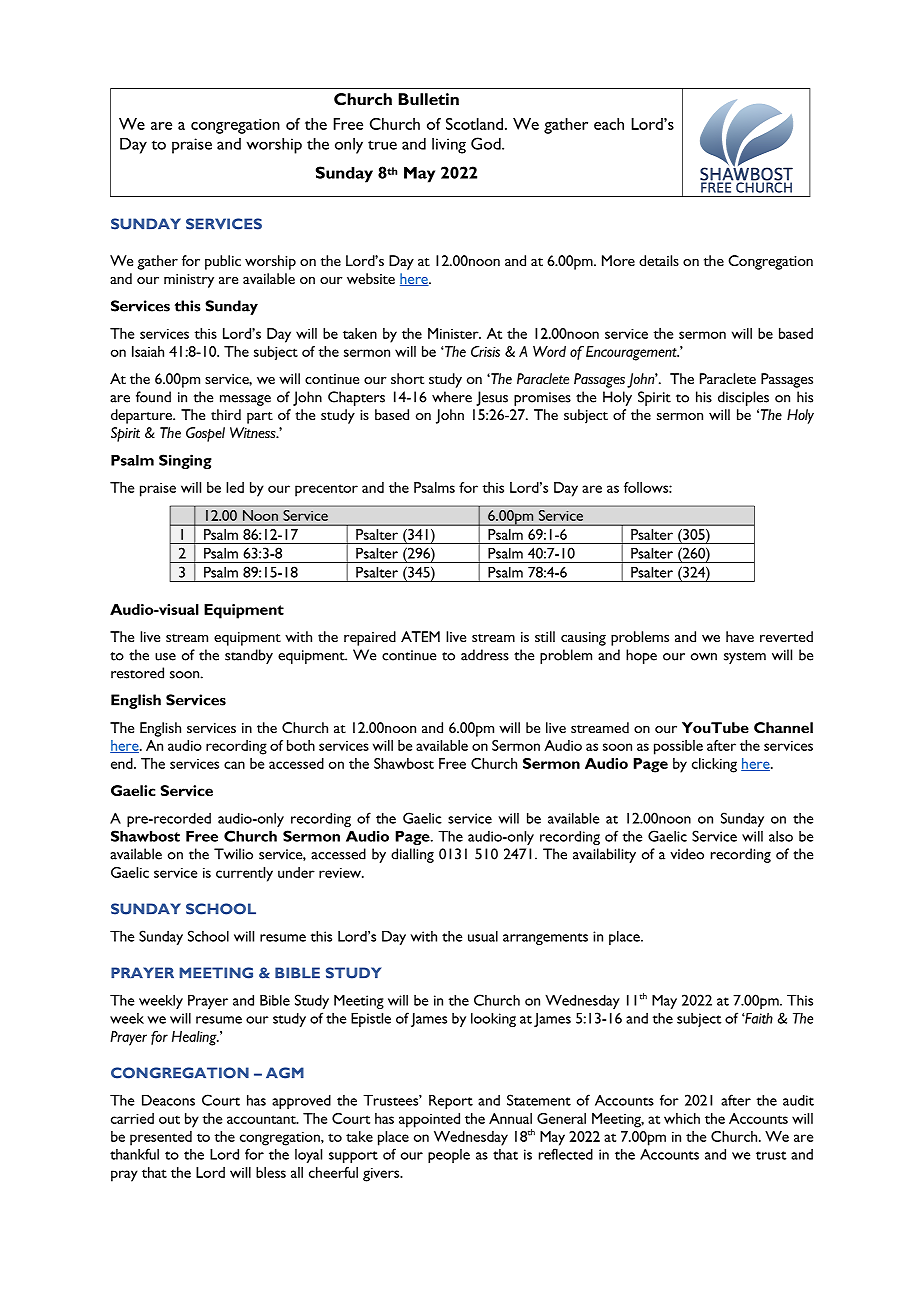  Describe the element at coordinates (492, 398) in the screenshot. I see `Jesus` at that location.
